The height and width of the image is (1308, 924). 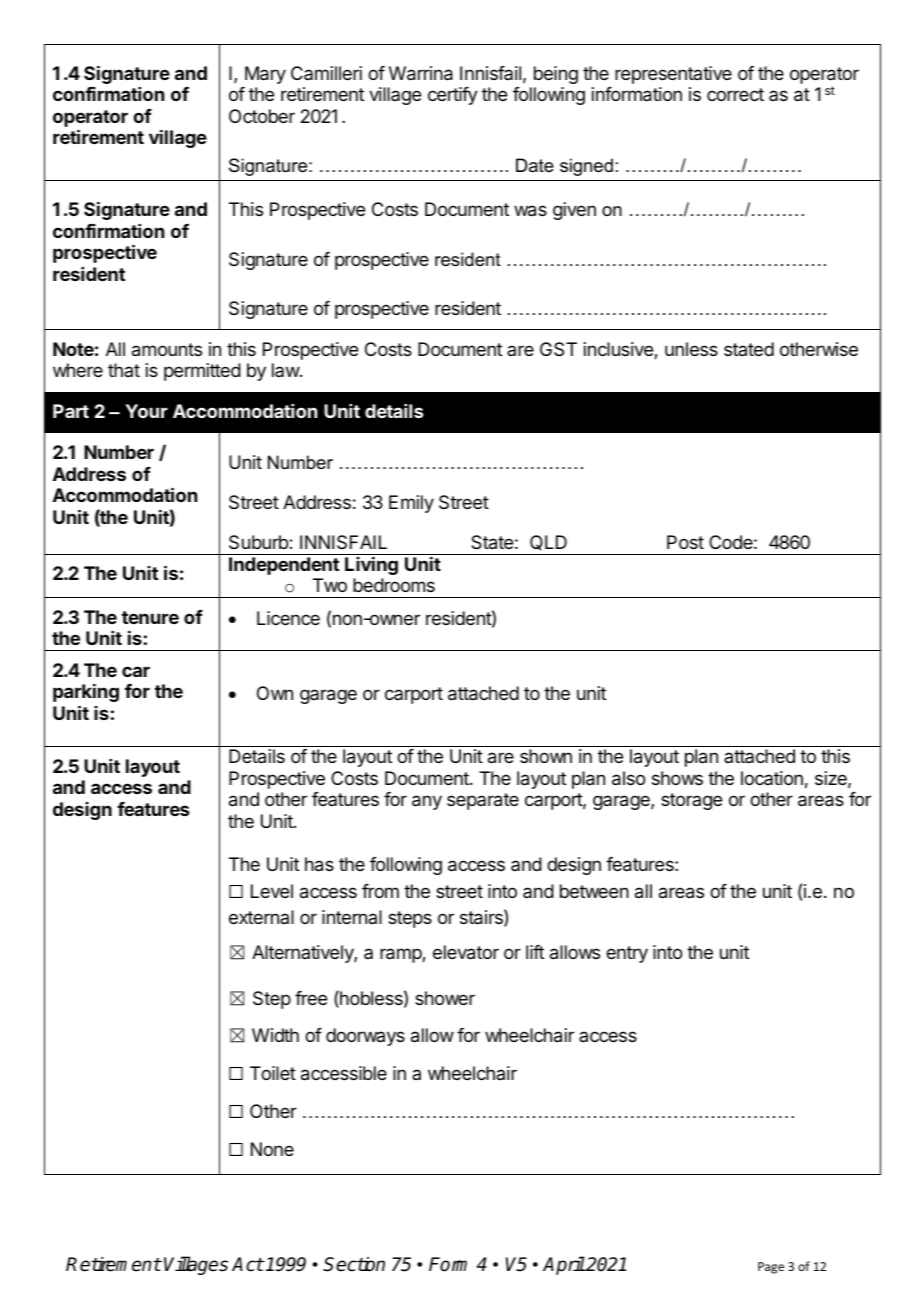 I want to click on shows, so click(x=677, y=778).
